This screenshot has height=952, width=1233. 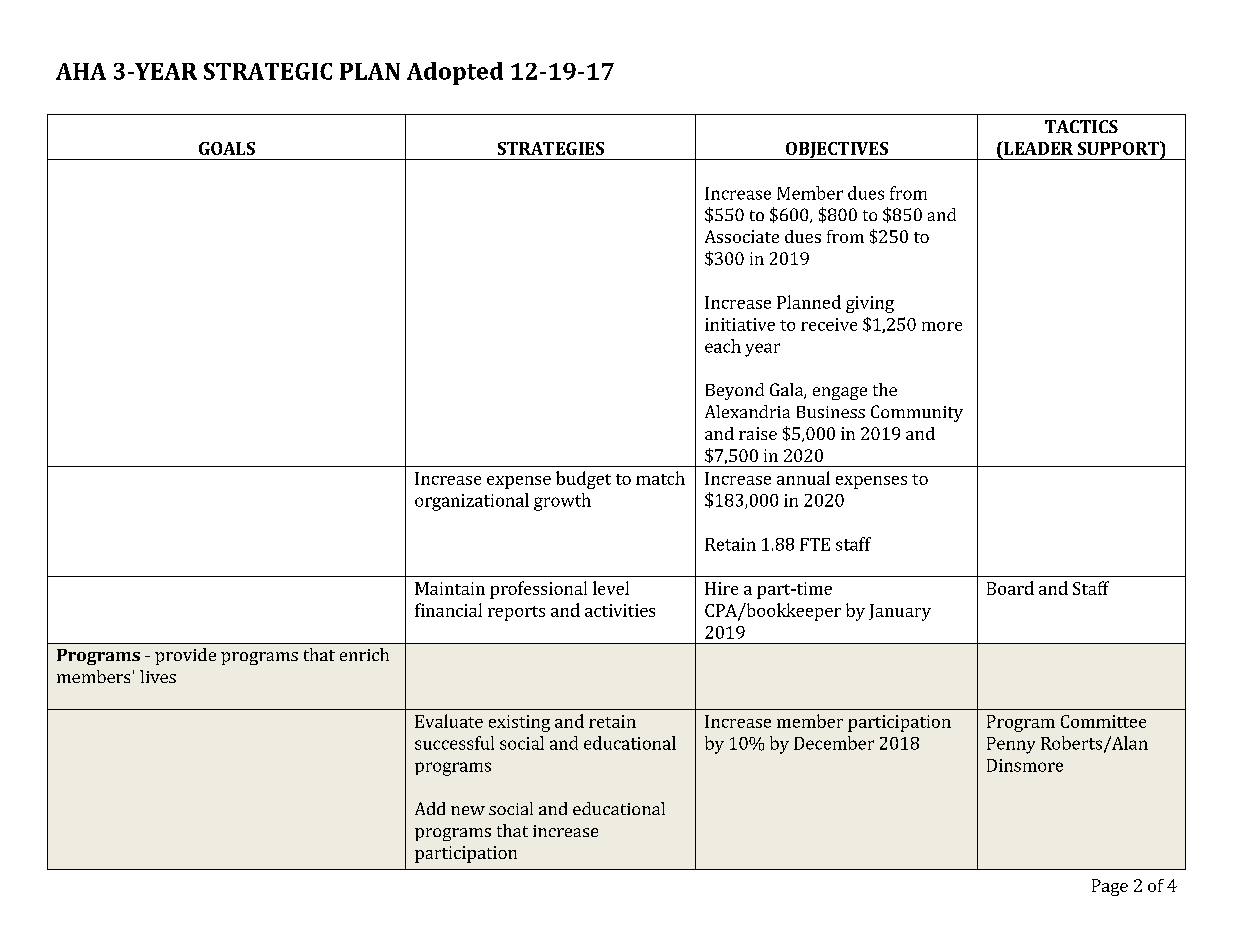 I want to click on activities, so click(x=620, y=610).
